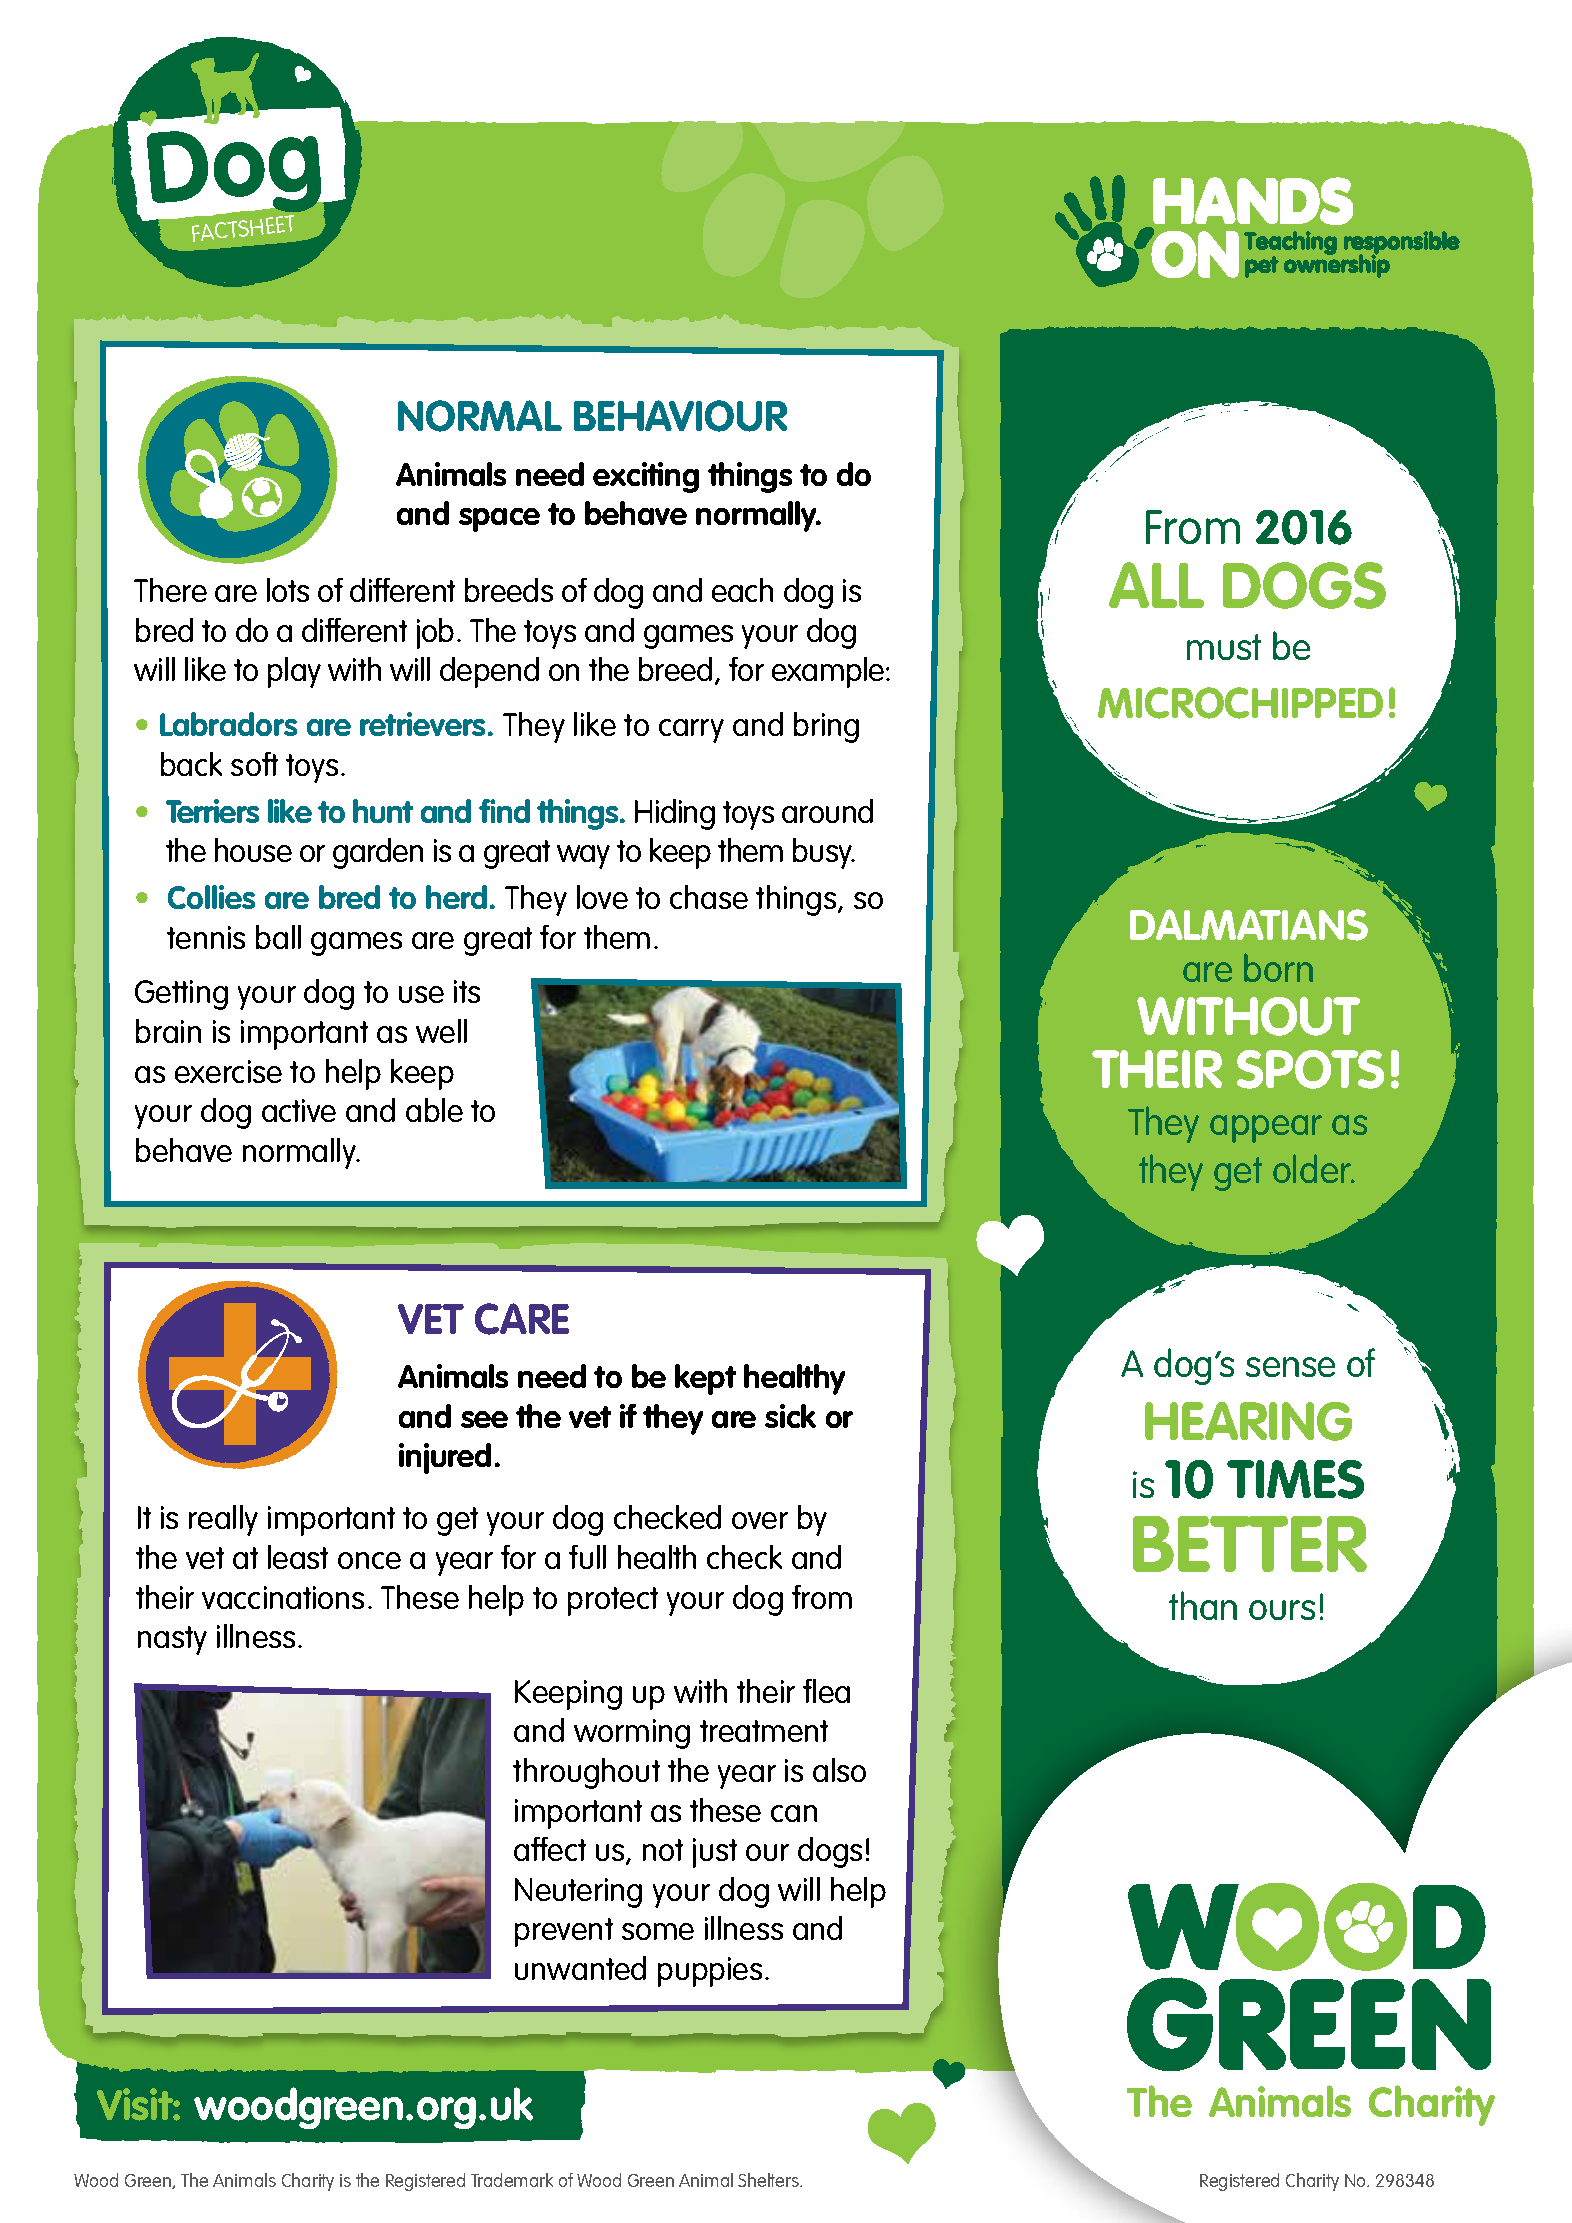 This image has height=2223, width=1572. What do you see at coordinates (1290, 1367) in the image?
I see `sense` at bounding box center [1290, 1367].
